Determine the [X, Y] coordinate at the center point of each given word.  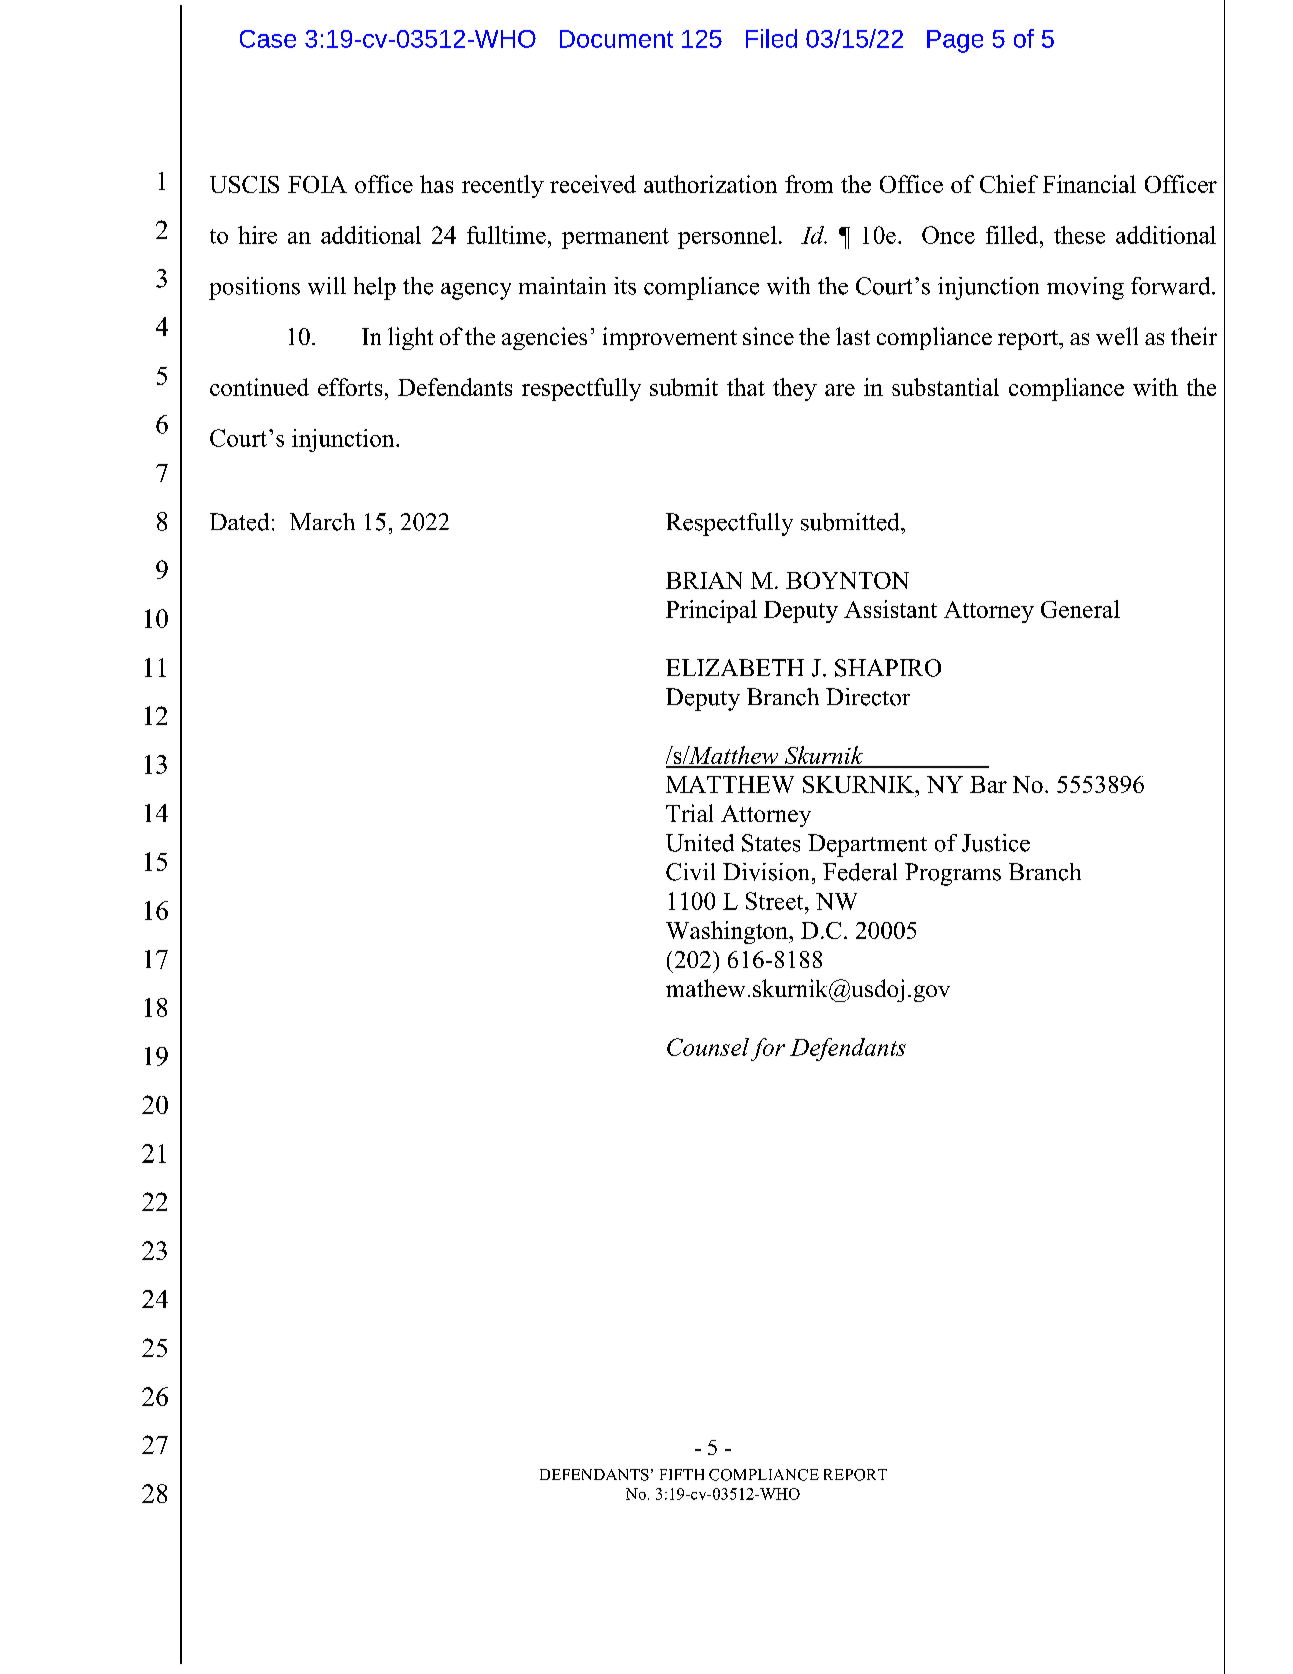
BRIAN [704, 580]
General [1080, 609]
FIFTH [682, 1474]
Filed [771, 38]
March [322, 522]
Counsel [708, 1047]
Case [268, 39]
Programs [953, 874]
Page [955, 41]
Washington [728, 932]
